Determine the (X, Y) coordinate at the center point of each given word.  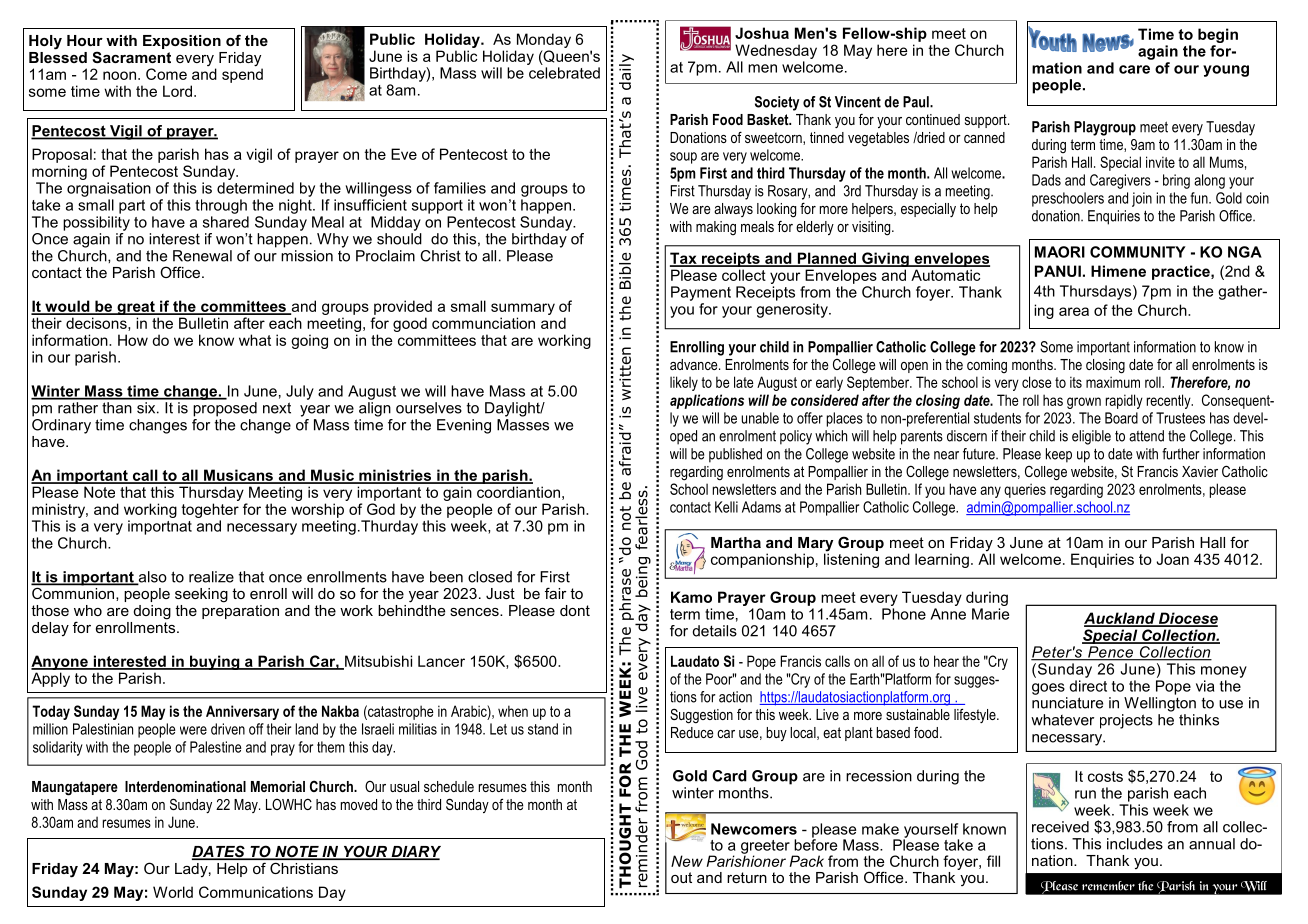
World (173, 892)
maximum (1113, 382)
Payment (701, 293)
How (133, 340)
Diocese (1187, 619)
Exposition (182, 42)
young (1226, 71)
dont (575, 610)
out (681, 877)
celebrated (564, 73)
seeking (201, 595)
